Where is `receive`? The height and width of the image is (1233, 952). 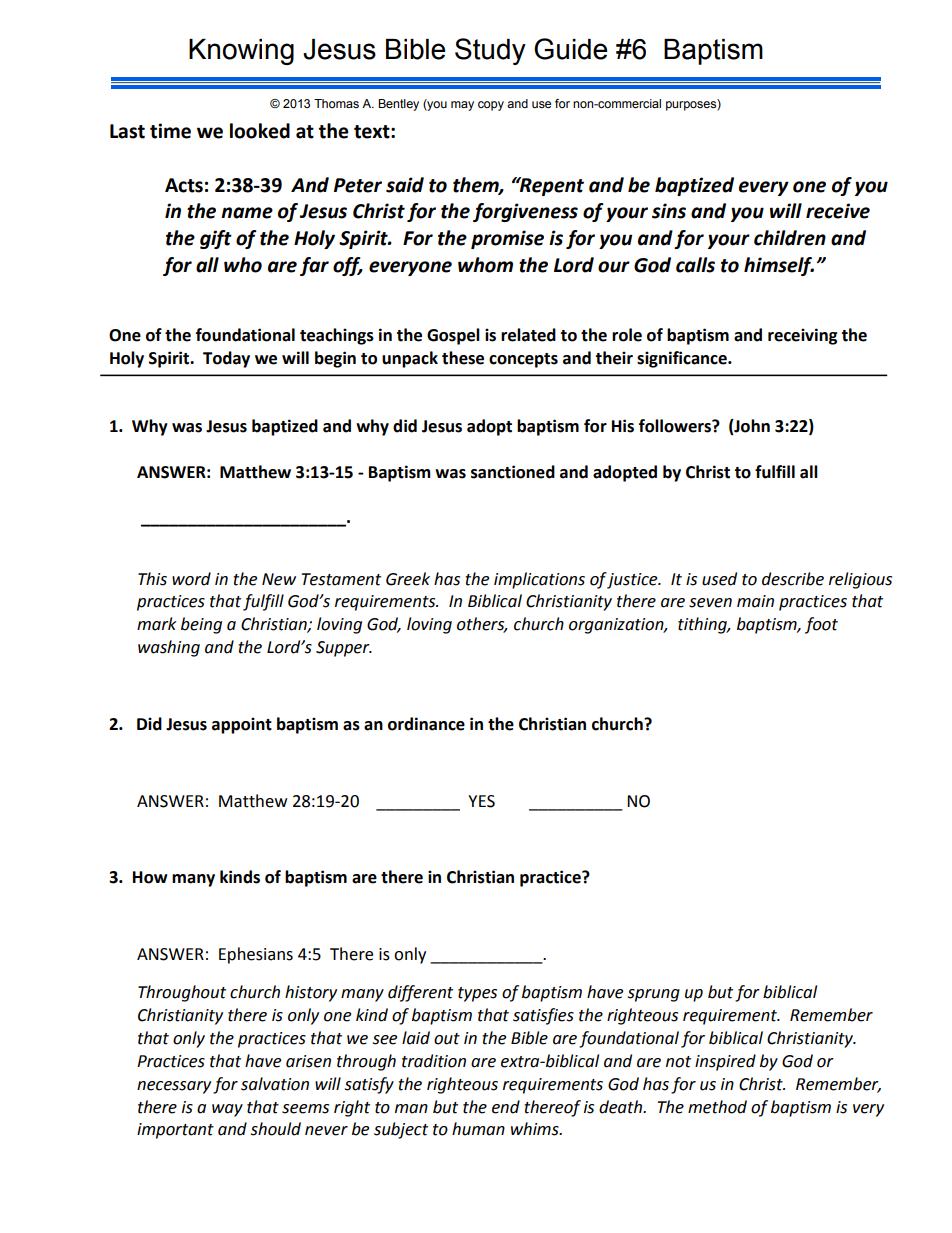
receive is located at coordinates (838, 211).
